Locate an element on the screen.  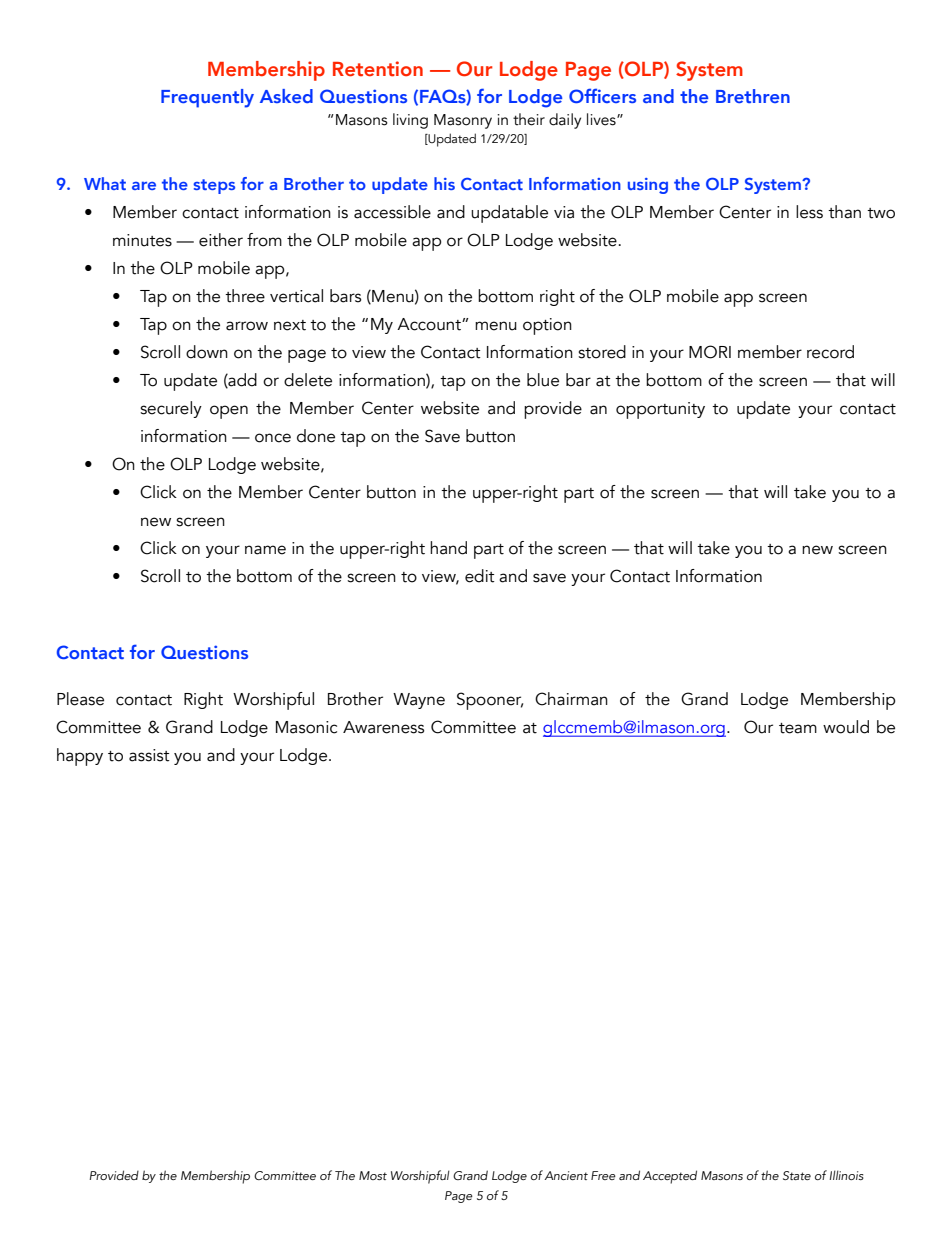
record is located at coordinates (830, 352).
